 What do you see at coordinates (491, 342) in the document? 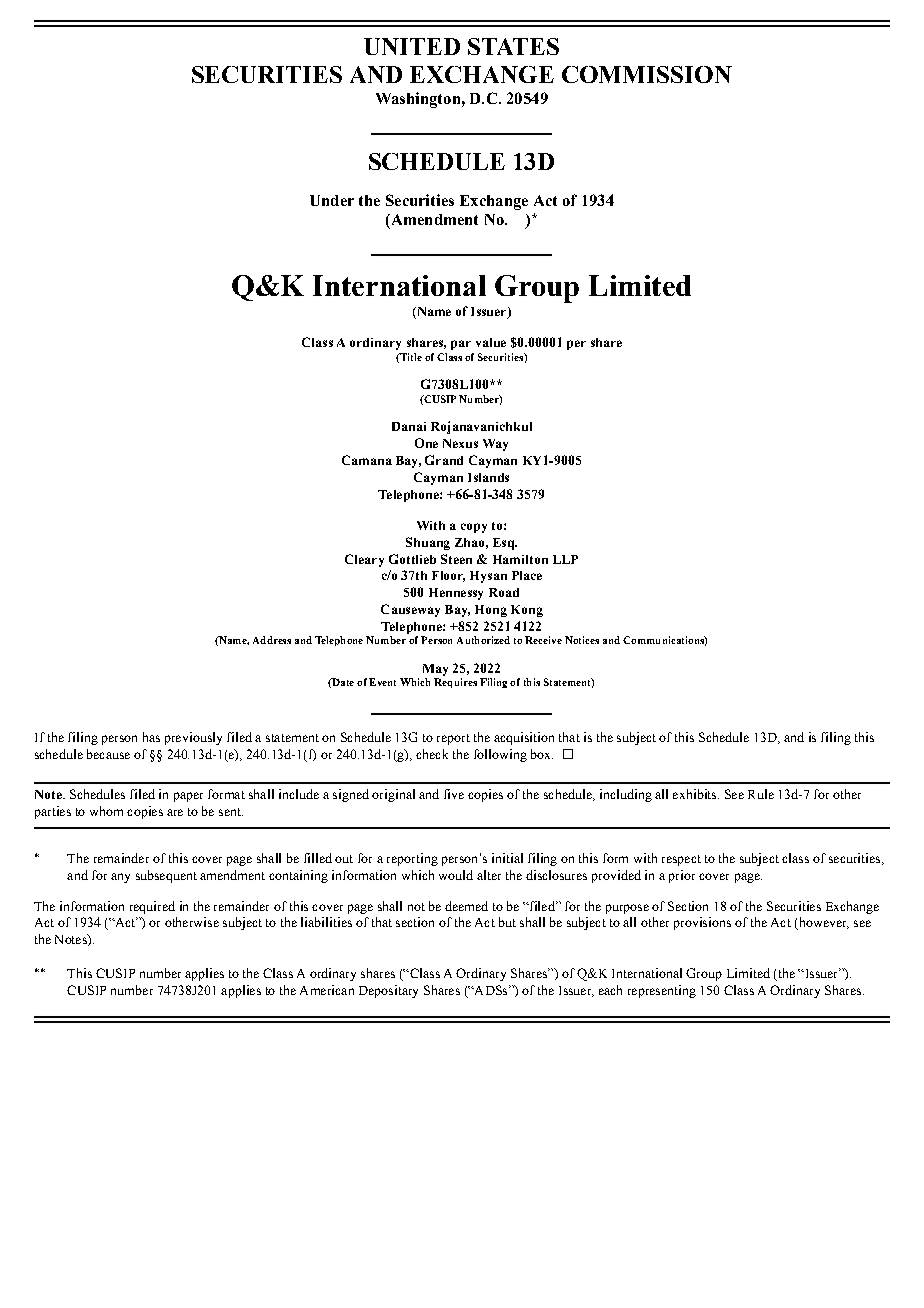
I see `value` at bounding box center [491, 342].
